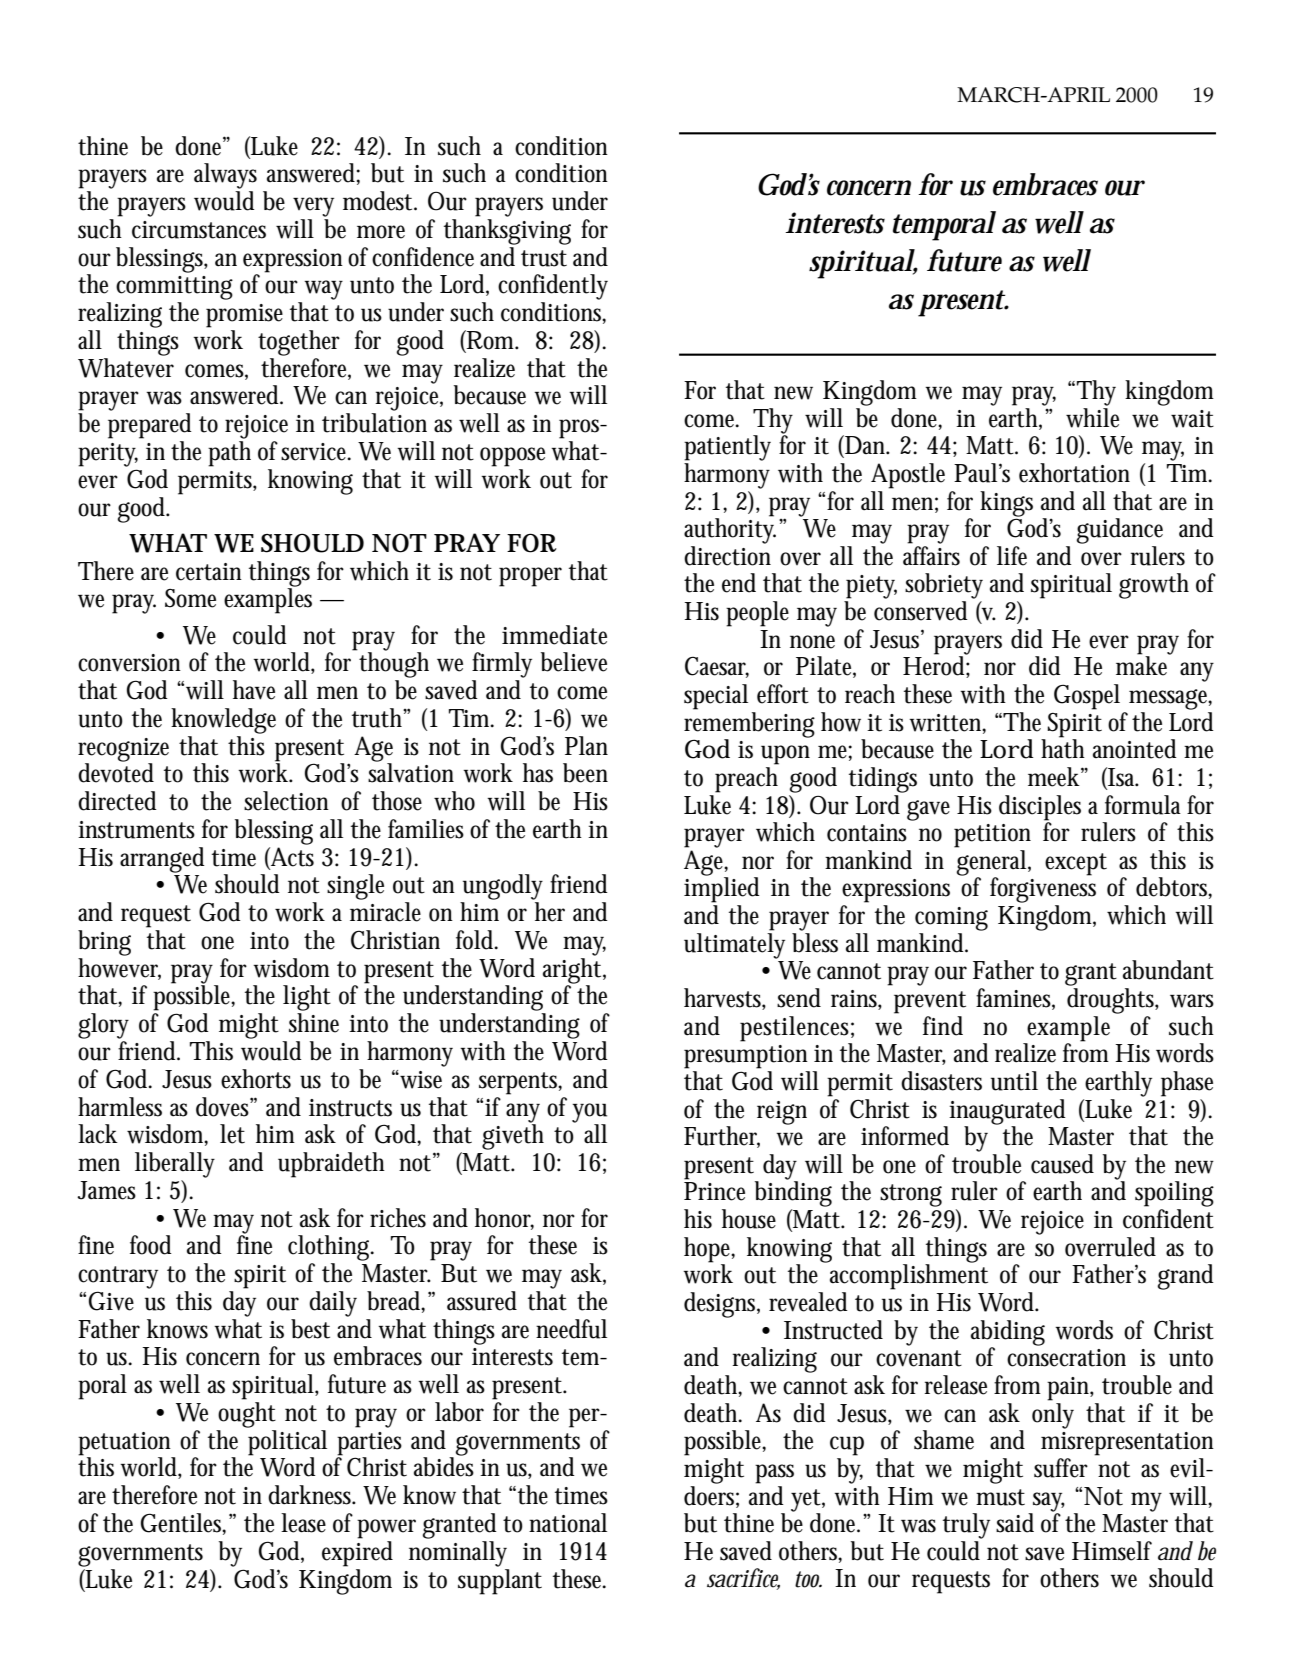 The image size is (1292, 1672). Describe the element at coordinates (286, 801) in the screenshot. I see `selection` at that location.
